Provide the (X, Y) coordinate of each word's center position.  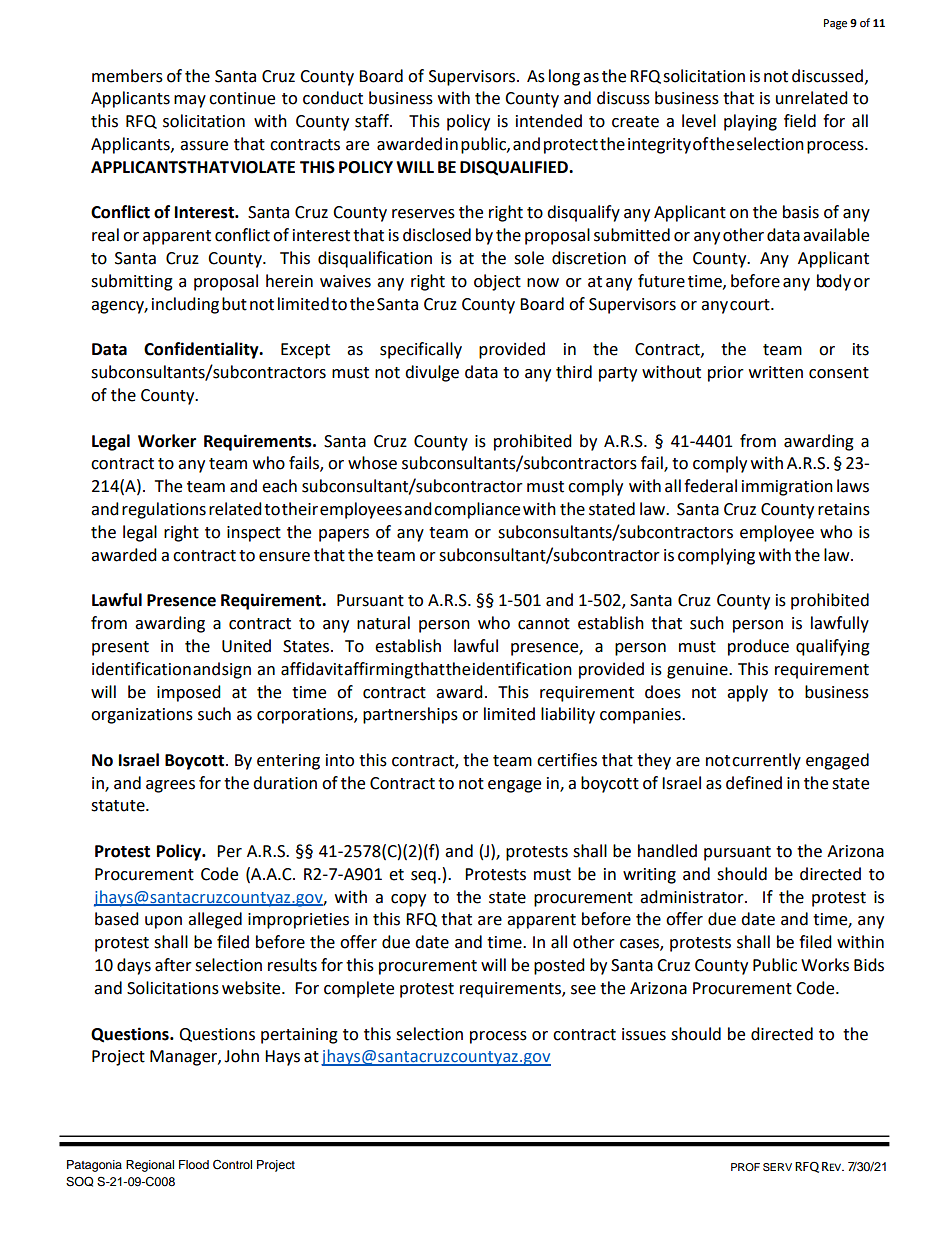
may (190, 101)
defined (754, 783)
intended (549, 121)
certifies (567, 760)
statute (119, 806)
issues (644, 1034)
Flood (194, 1164)
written (776, 372)
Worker (167, 441)
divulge (432, 373)
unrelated (812, 98)
